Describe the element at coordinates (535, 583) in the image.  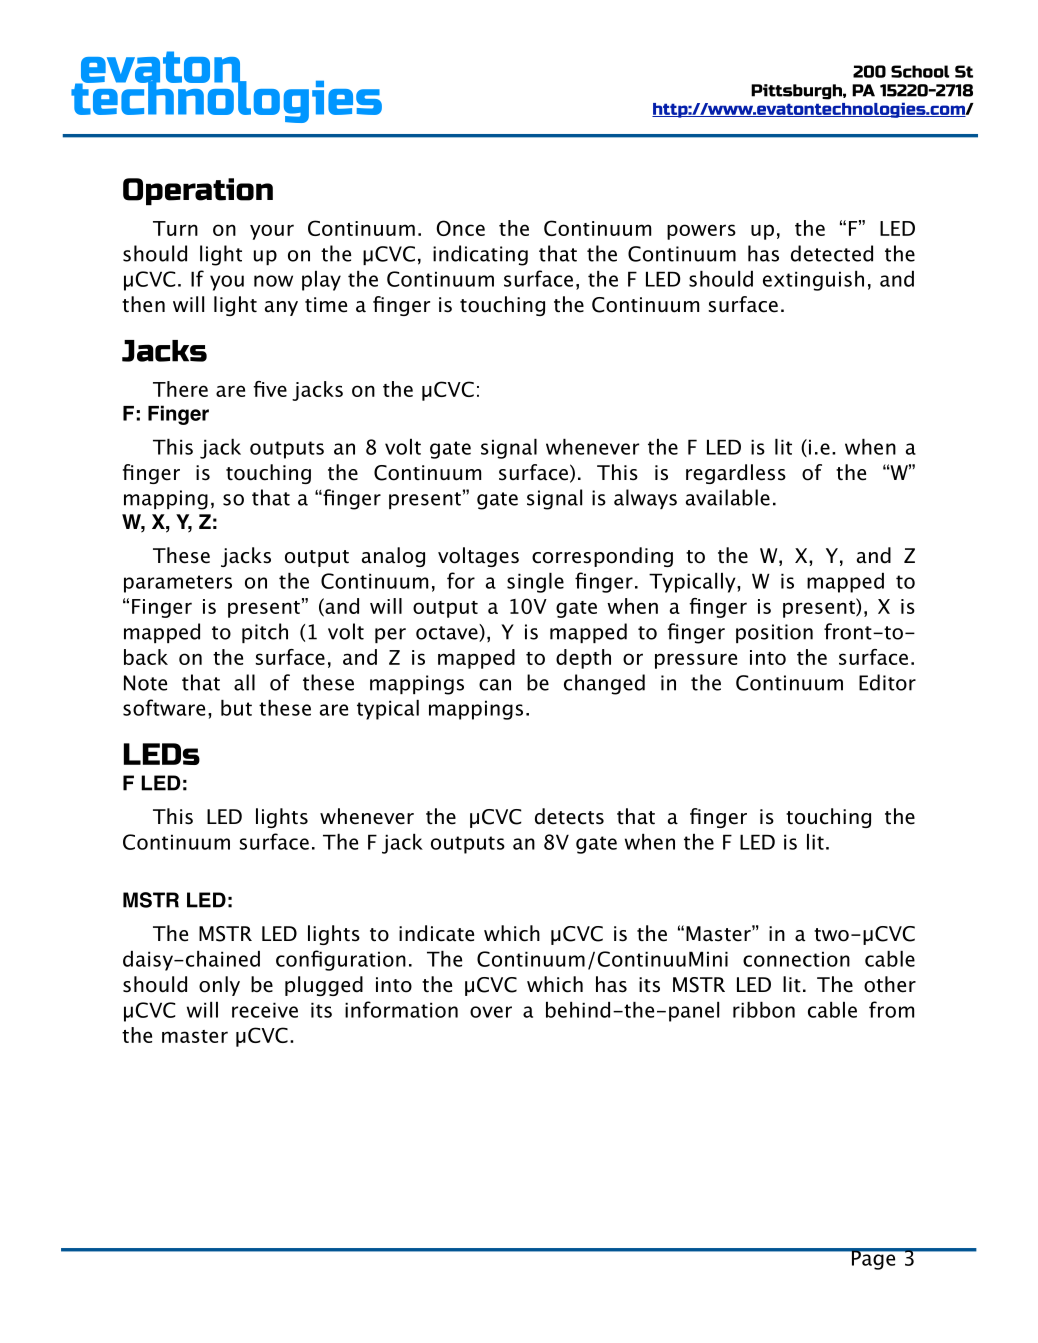
I see `single` at that location.
